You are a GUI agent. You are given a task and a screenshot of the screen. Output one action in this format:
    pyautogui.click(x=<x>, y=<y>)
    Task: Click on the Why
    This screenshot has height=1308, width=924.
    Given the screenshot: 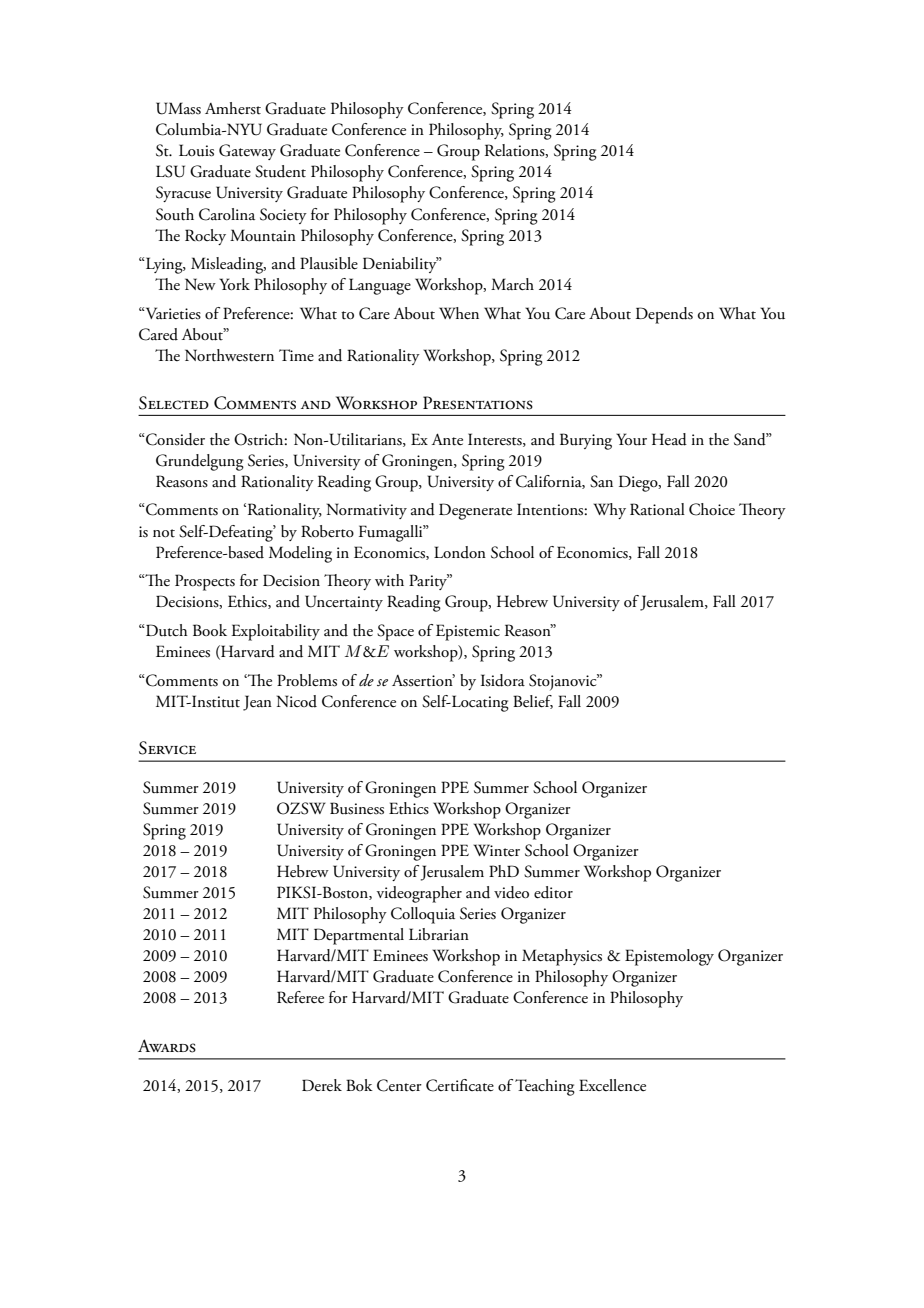 What is the action you would take?
    pyautogui.click(x=609, y=511)
